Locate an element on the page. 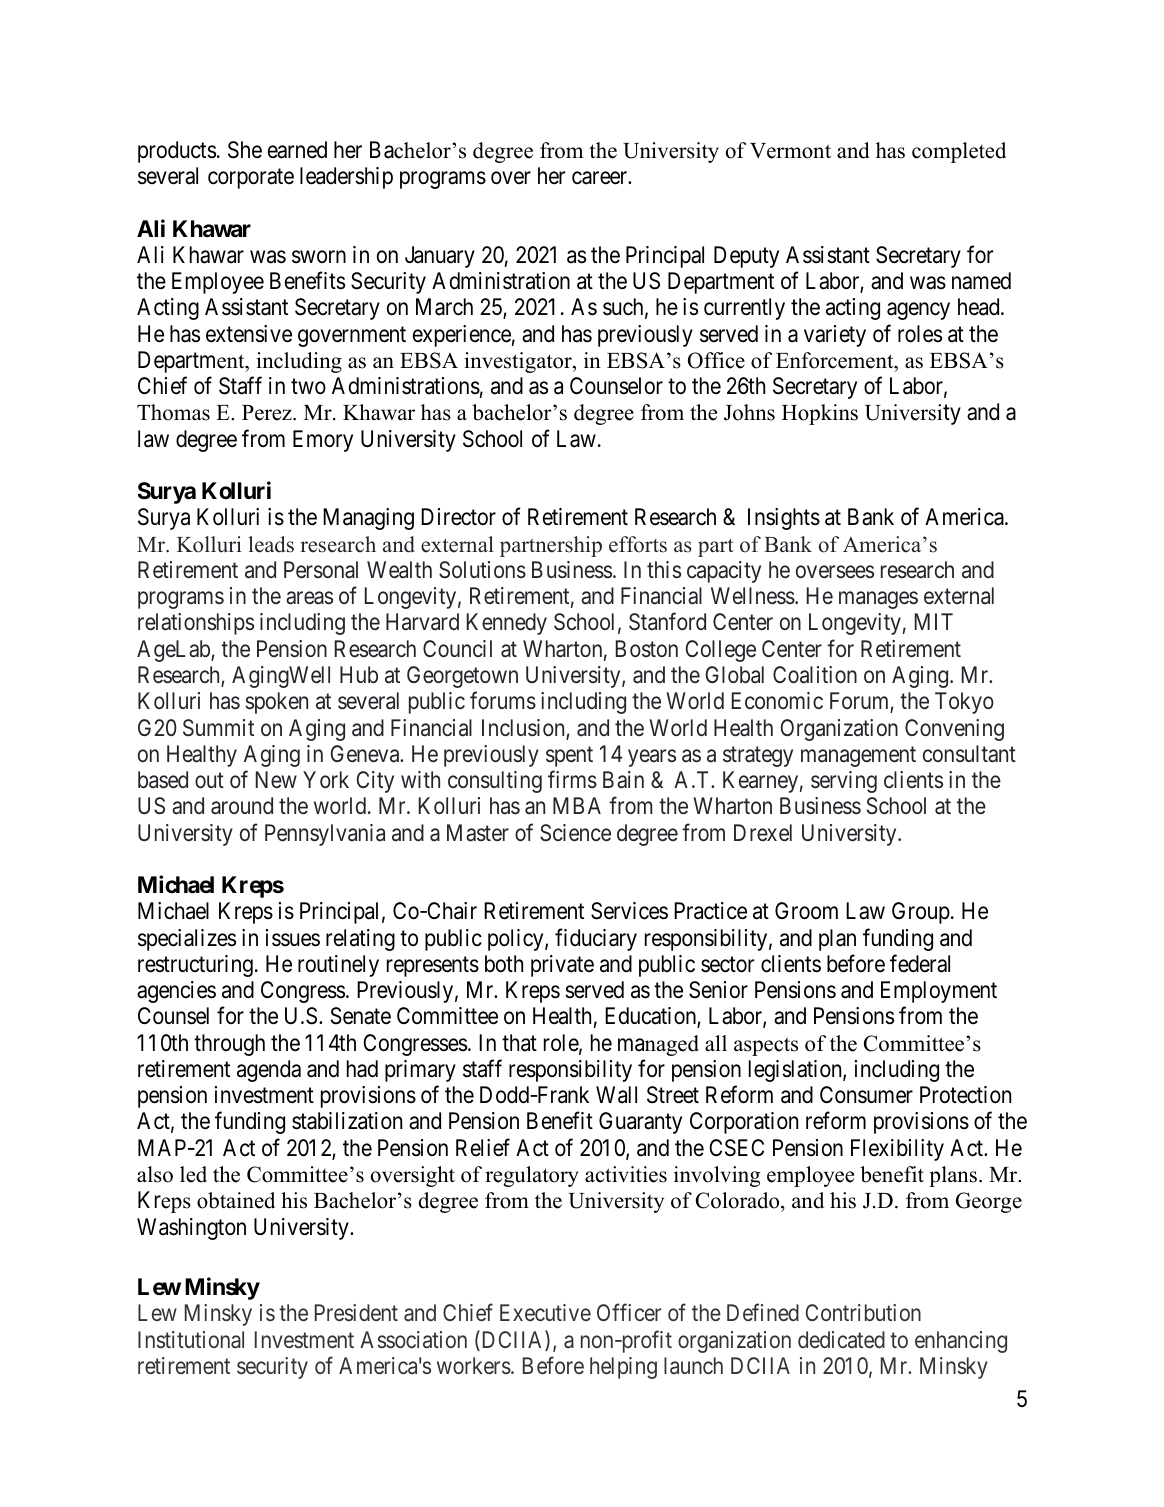 Image resolution: width=1164 pixels, height=1507 pixels. Executive is located at coordinates (545, 1312).
